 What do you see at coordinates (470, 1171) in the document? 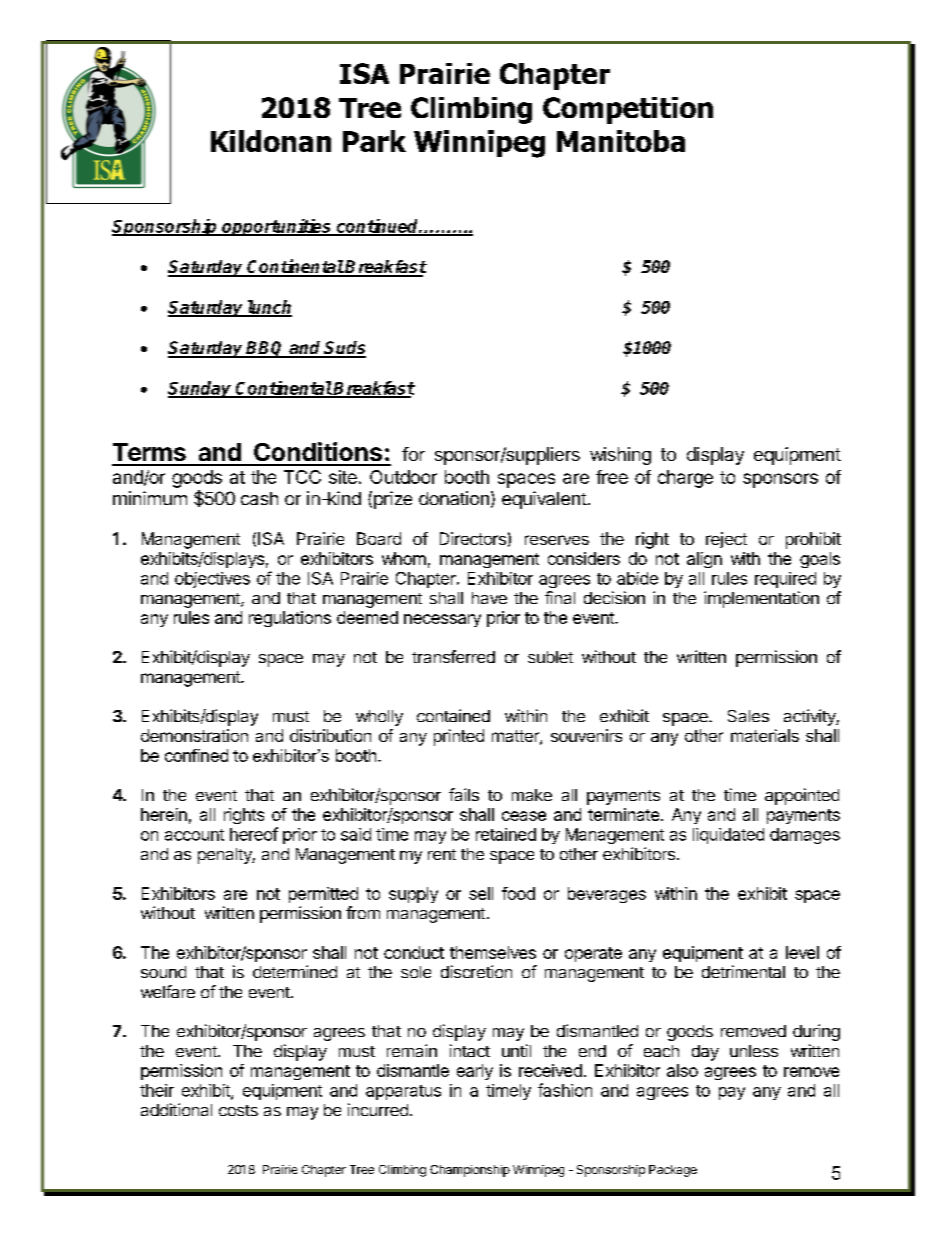
I see `Championship` at bounding box center [470, 1171].
